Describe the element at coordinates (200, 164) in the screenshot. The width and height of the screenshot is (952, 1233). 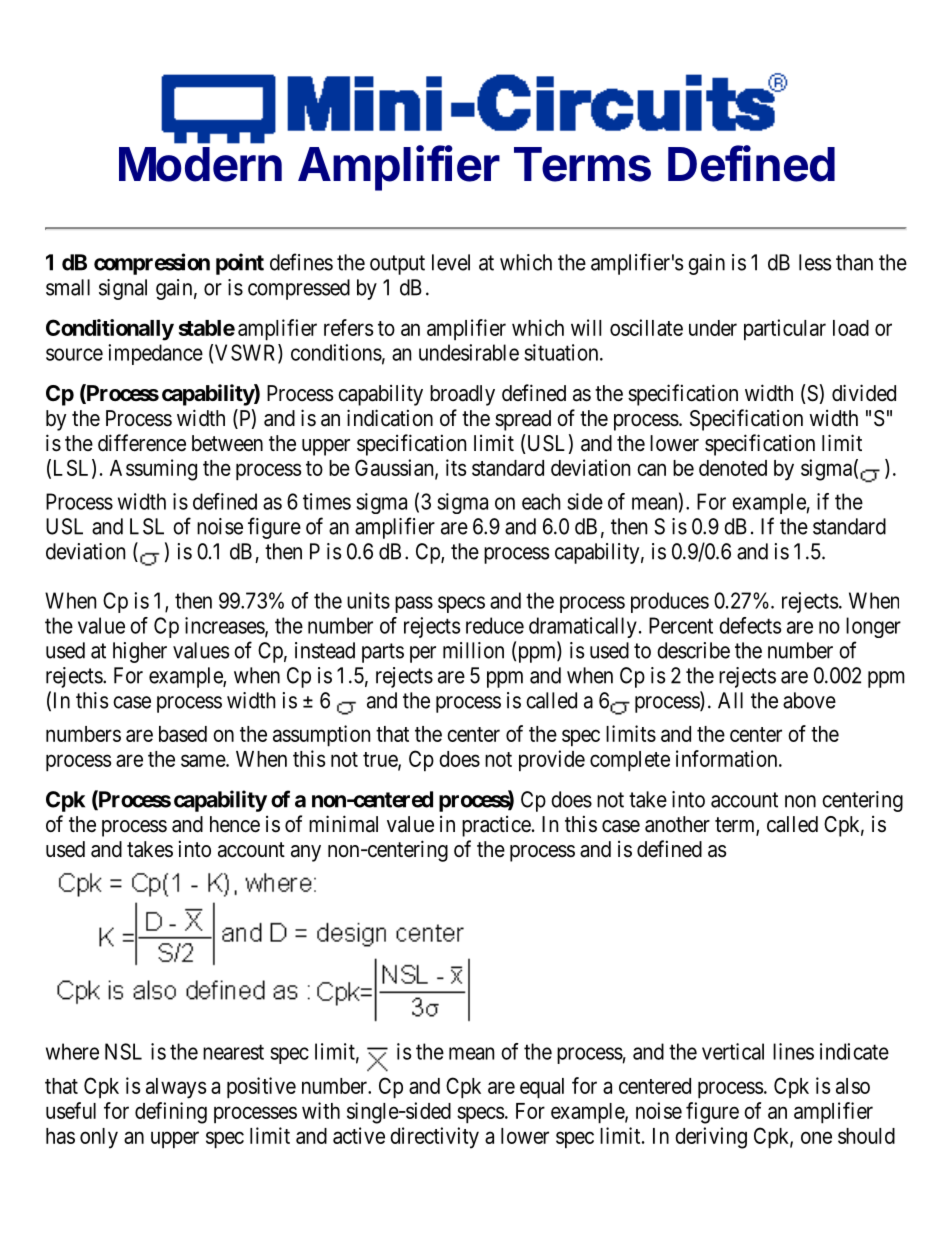
I see `Modern` at that location.
